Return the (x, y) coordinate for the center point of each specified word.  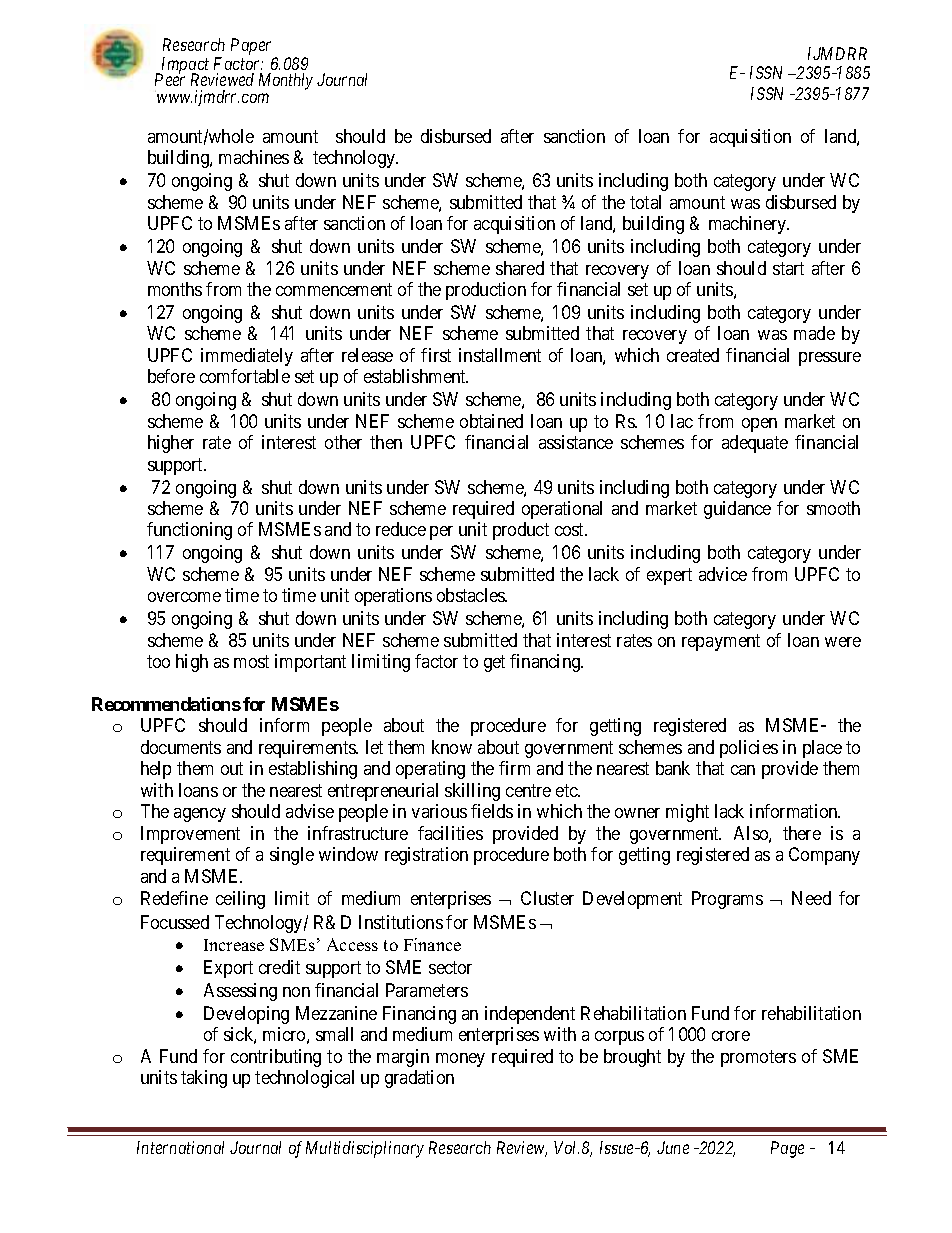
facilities (450, 833)
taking (204, 1079)
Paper (251, 46)
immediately (247, 357)
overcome (184, 597)
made (814, 333)
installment (500, 355)
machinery (749, 225)
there (802, 833)
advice (723, 574)
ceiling (240, 900)
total (645, 202)
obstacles (472, 595)
